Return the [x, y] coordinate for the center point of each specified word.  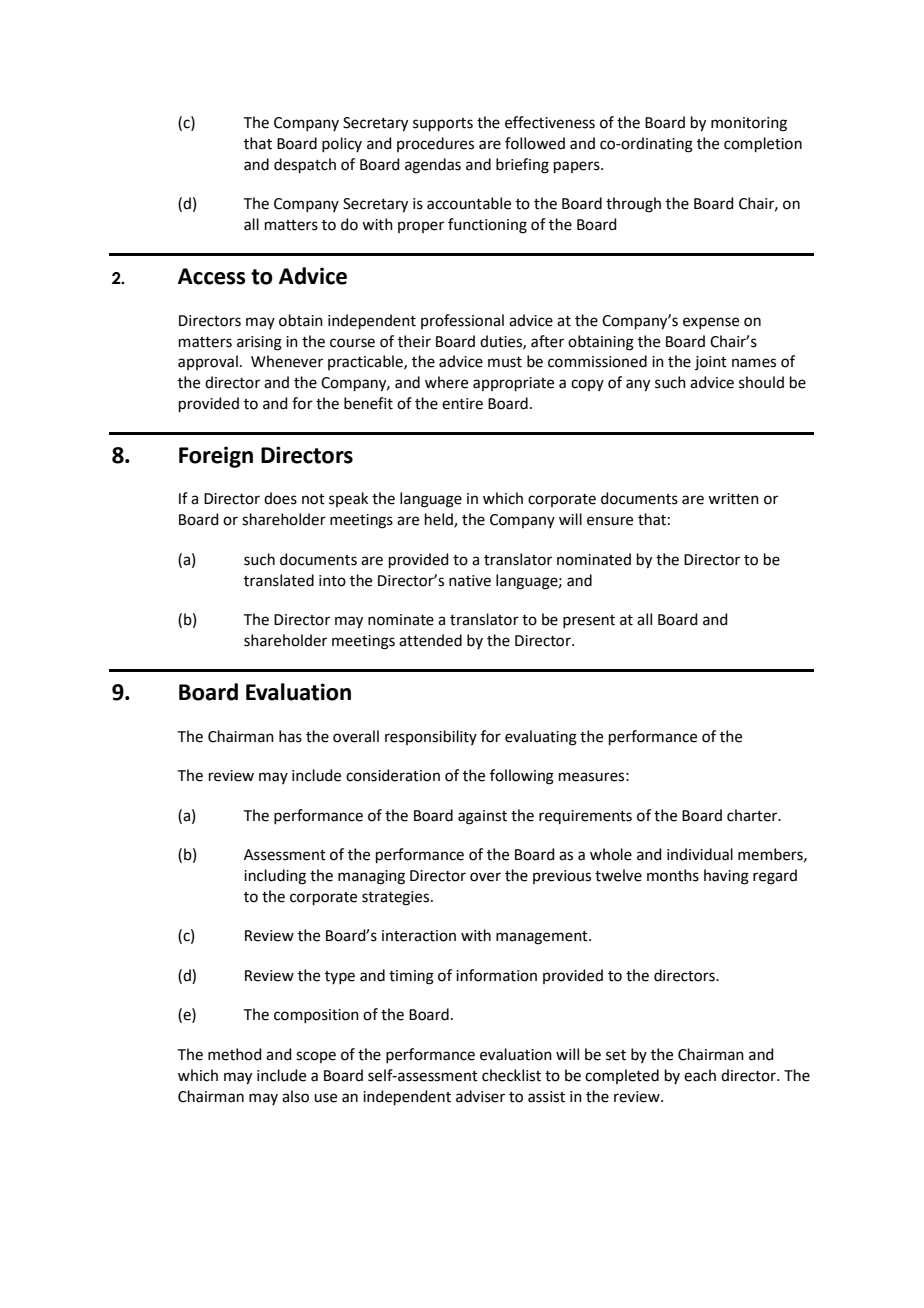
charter [753, 815]
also [295, 1096]
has [290, 736]
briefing [522, 166]
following [522, 777]
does [280, 498]
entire [462, 404]
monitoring [749, 124]
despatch [305, 165]
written [733, 499]
